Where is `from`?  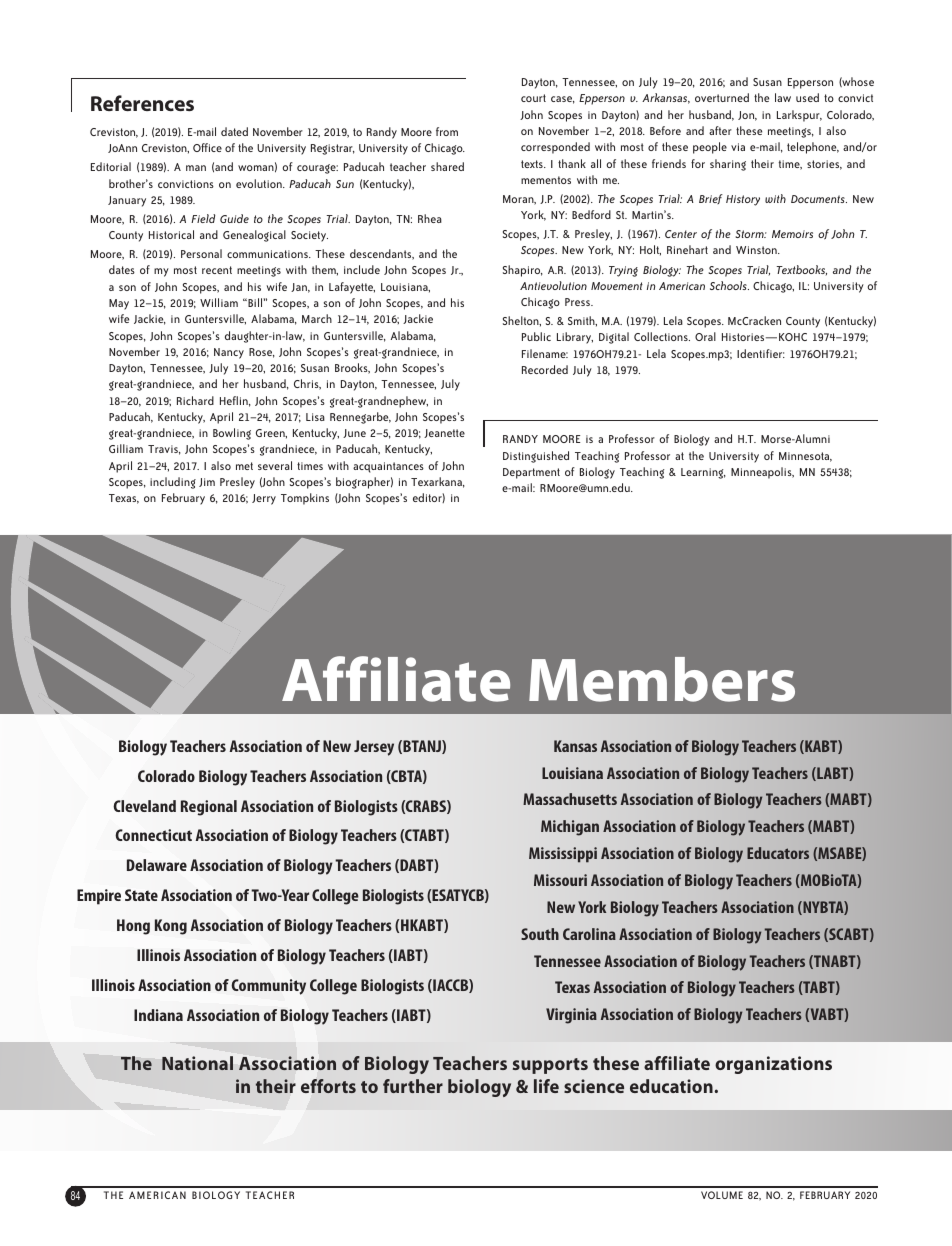
from is located at coordinates (447, 131).
